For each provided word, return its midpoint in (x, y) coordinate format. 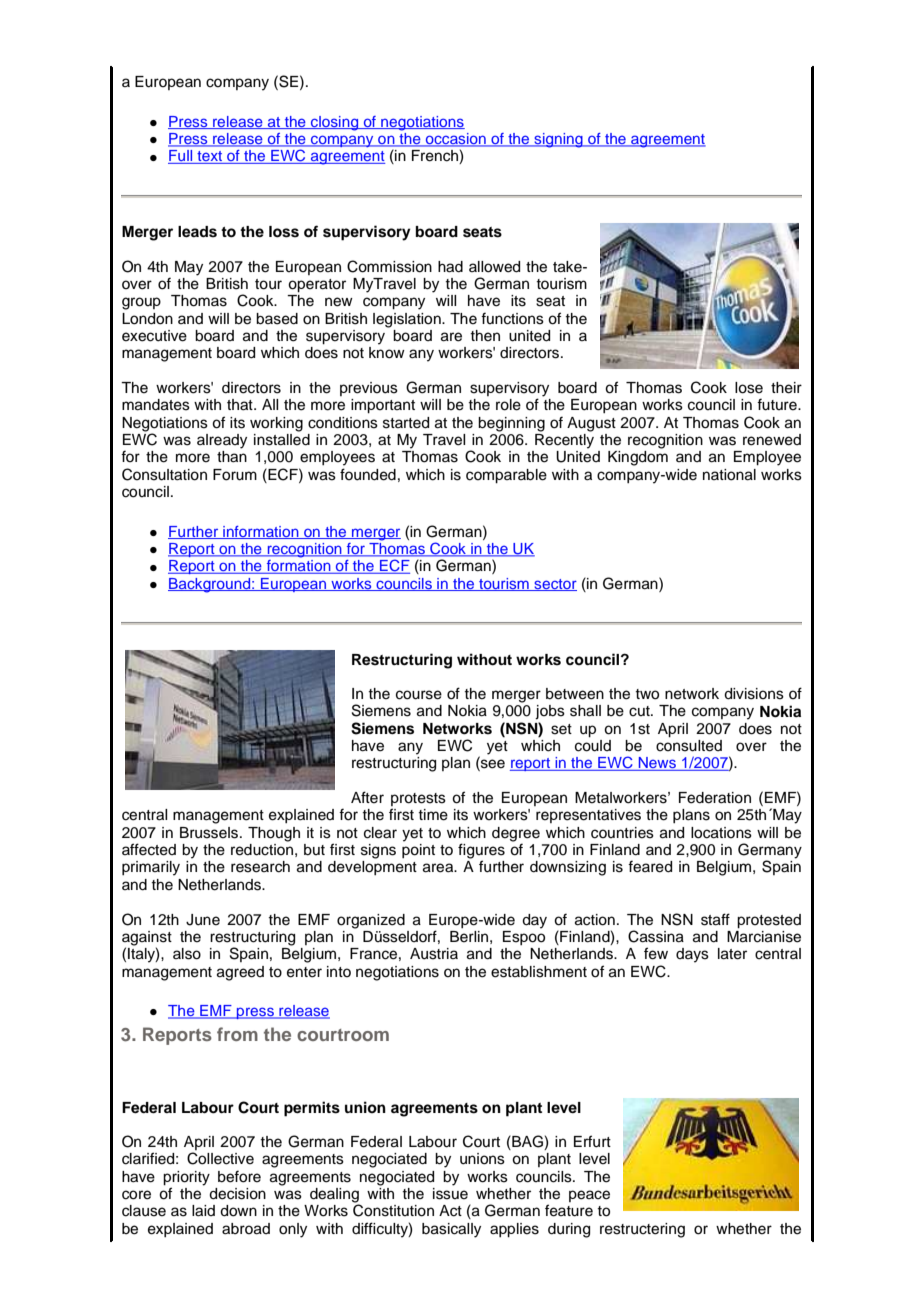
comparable (506, 476)
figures (481, 852)
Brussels (210, 833)
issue (450, 1192)
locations (721, 833)
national (729, 475)
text (210, 157)
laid (203, 1211)
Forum (235, 475)
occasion (456, 140)
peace (589, 1196)
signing (558, 140)
